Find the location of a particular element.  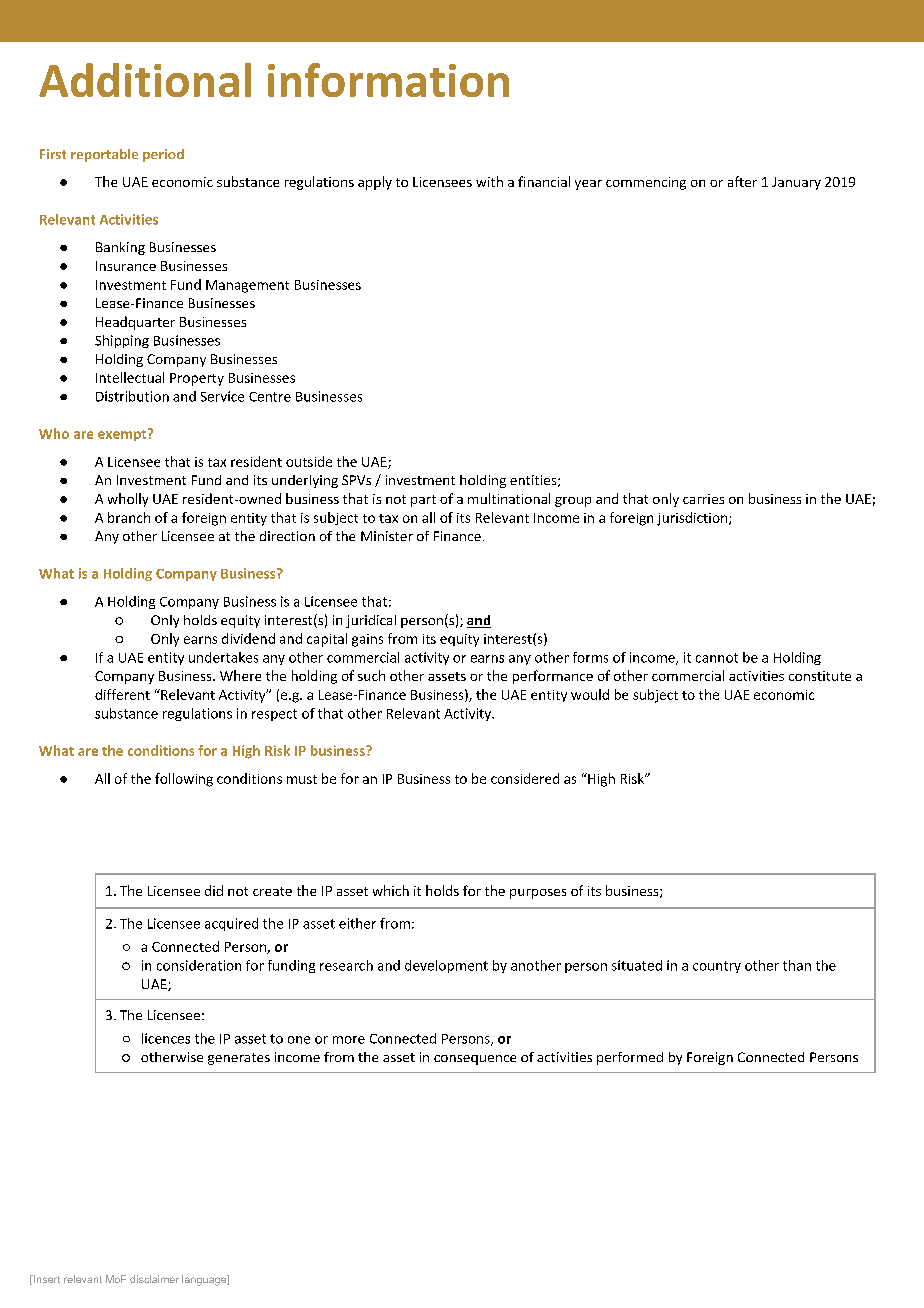

information is located at coordinates (388, 80).
